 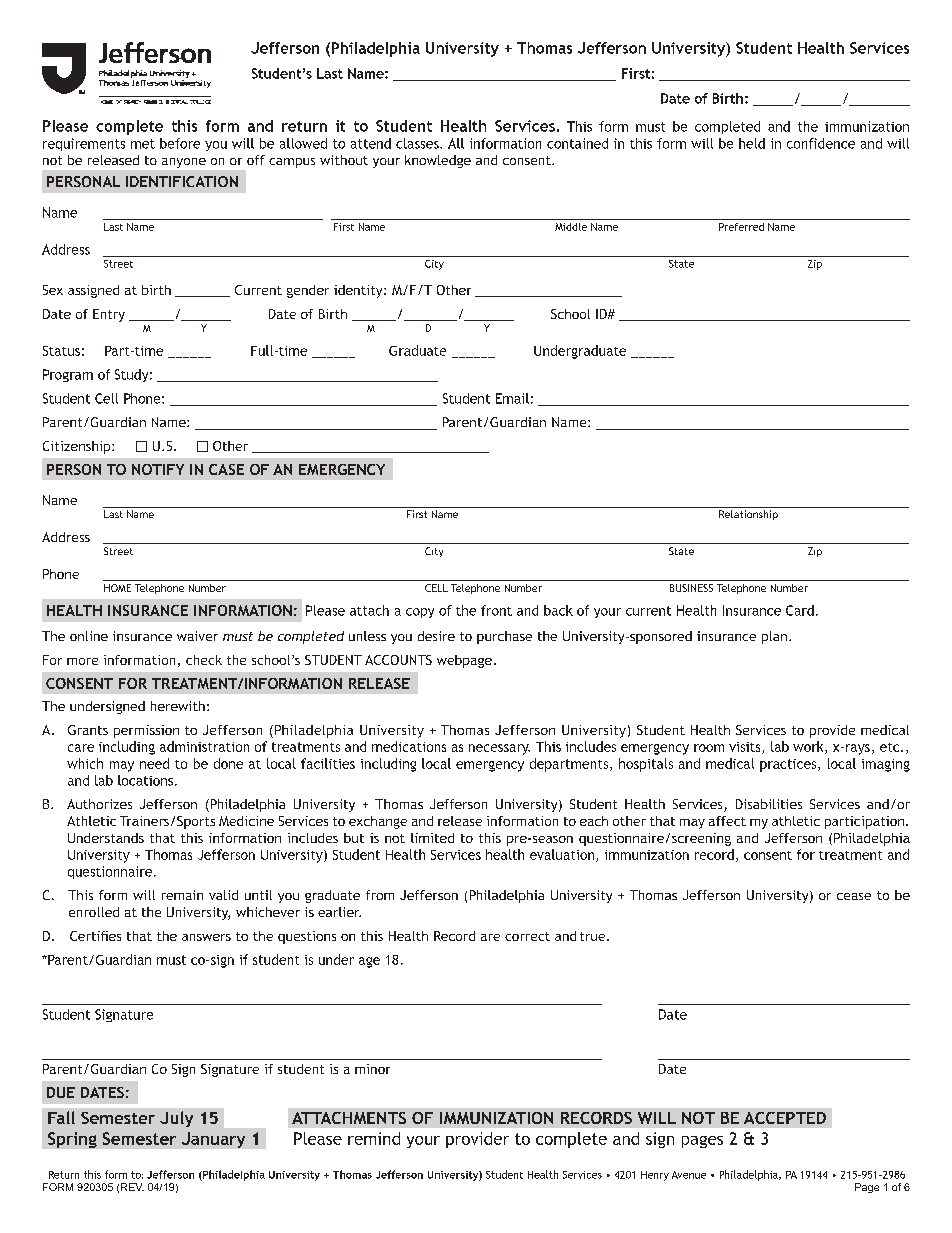 I want to click on ACCEPTED, so click(x=785, y=1118).
